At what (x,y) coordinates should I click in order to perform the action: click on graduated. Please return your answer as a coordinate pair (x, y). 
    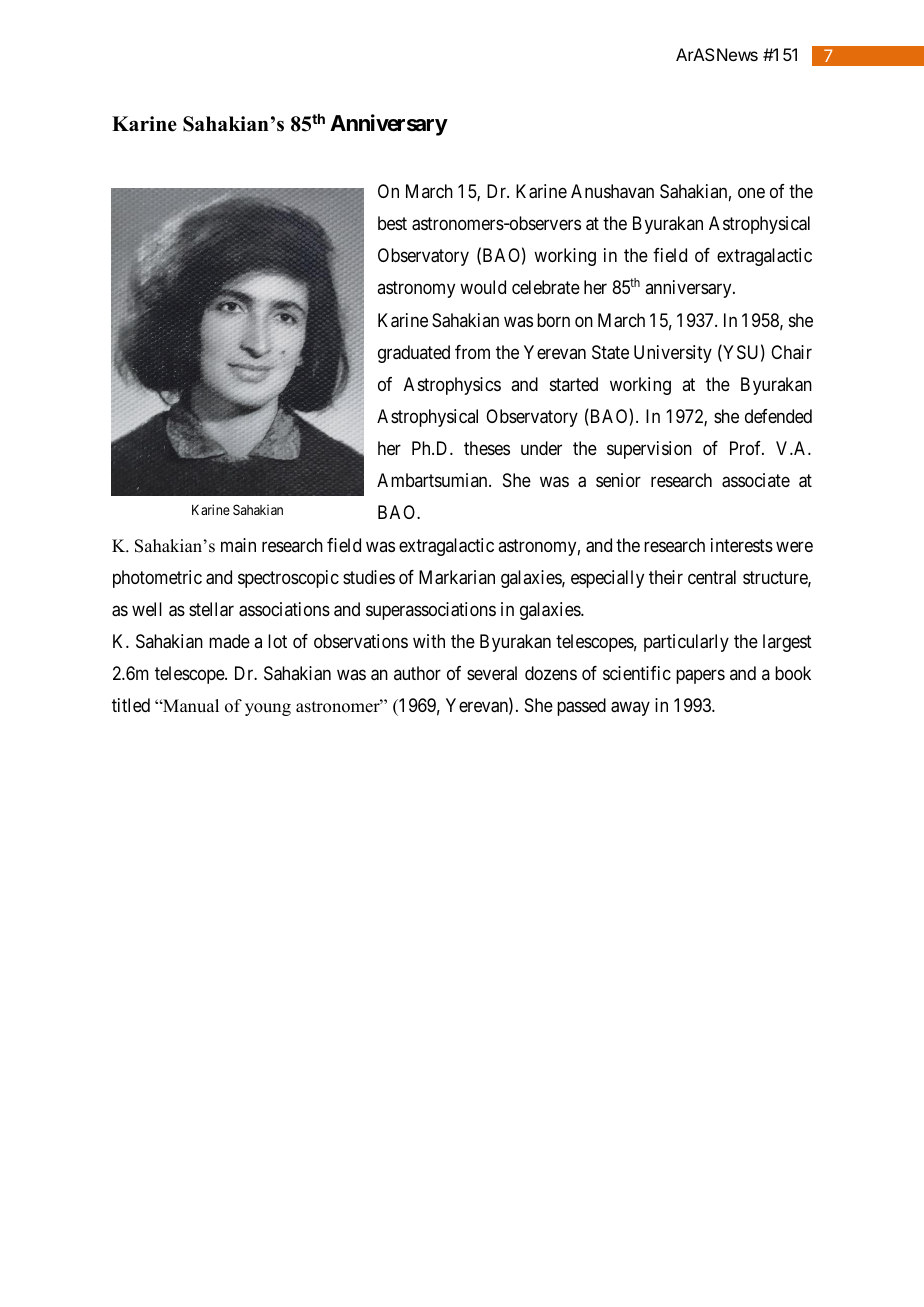
    Looking at the image, I should click on (414, 354).
